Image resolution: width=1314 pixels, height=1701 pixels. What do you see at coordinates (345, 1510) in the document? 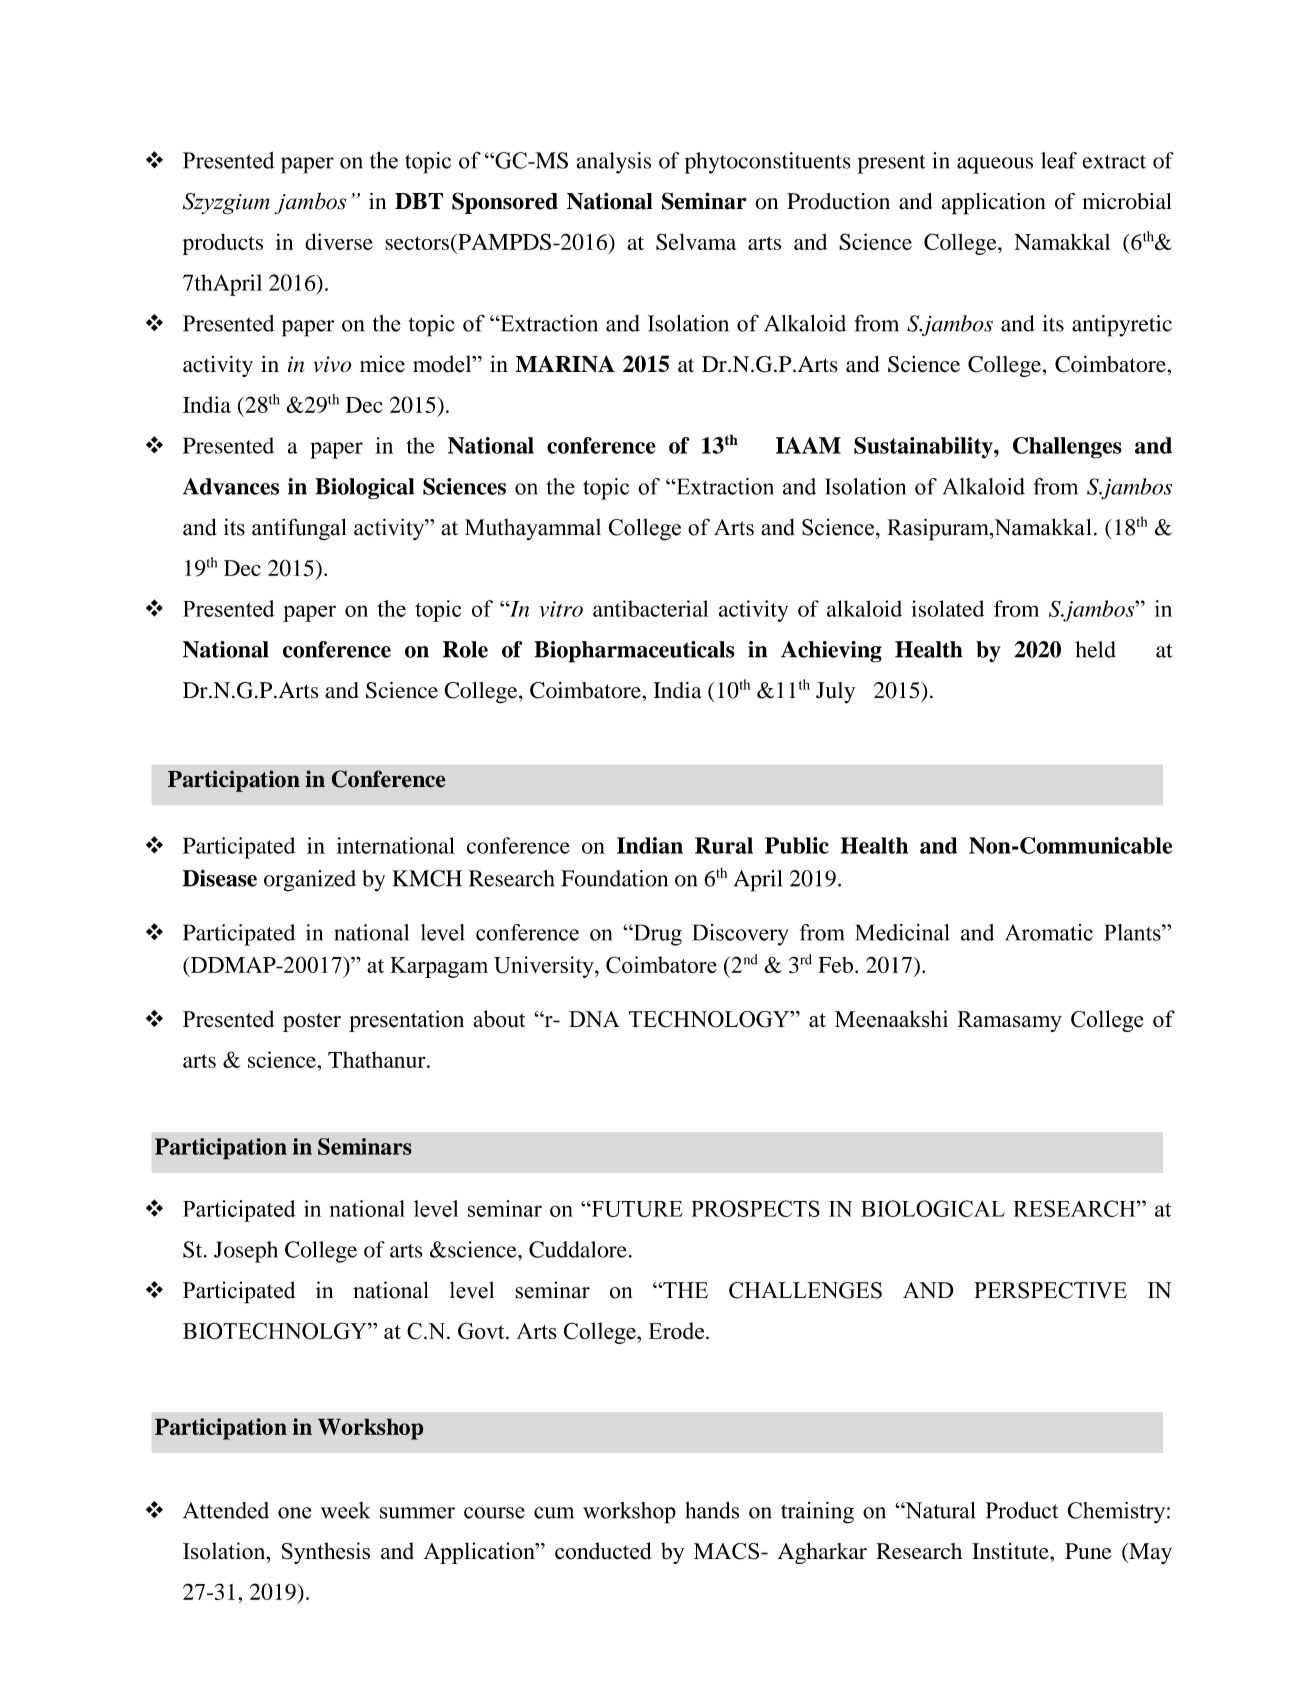
I see `week` at bounding box center [345, 1510].
